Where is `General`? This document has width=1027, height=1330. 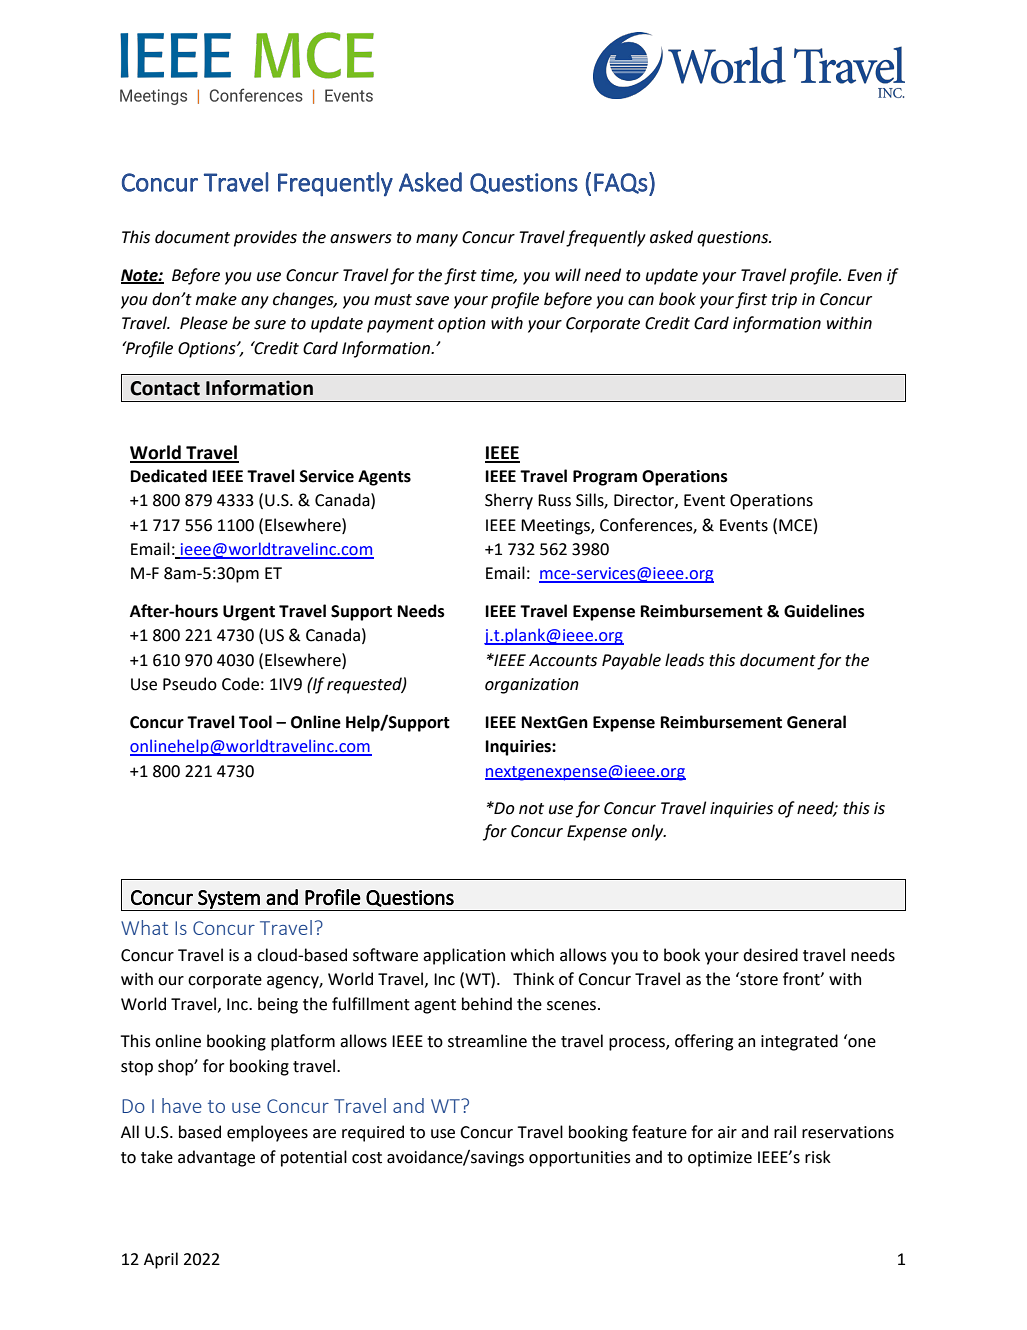 General is located at coordinates (816, 722).
